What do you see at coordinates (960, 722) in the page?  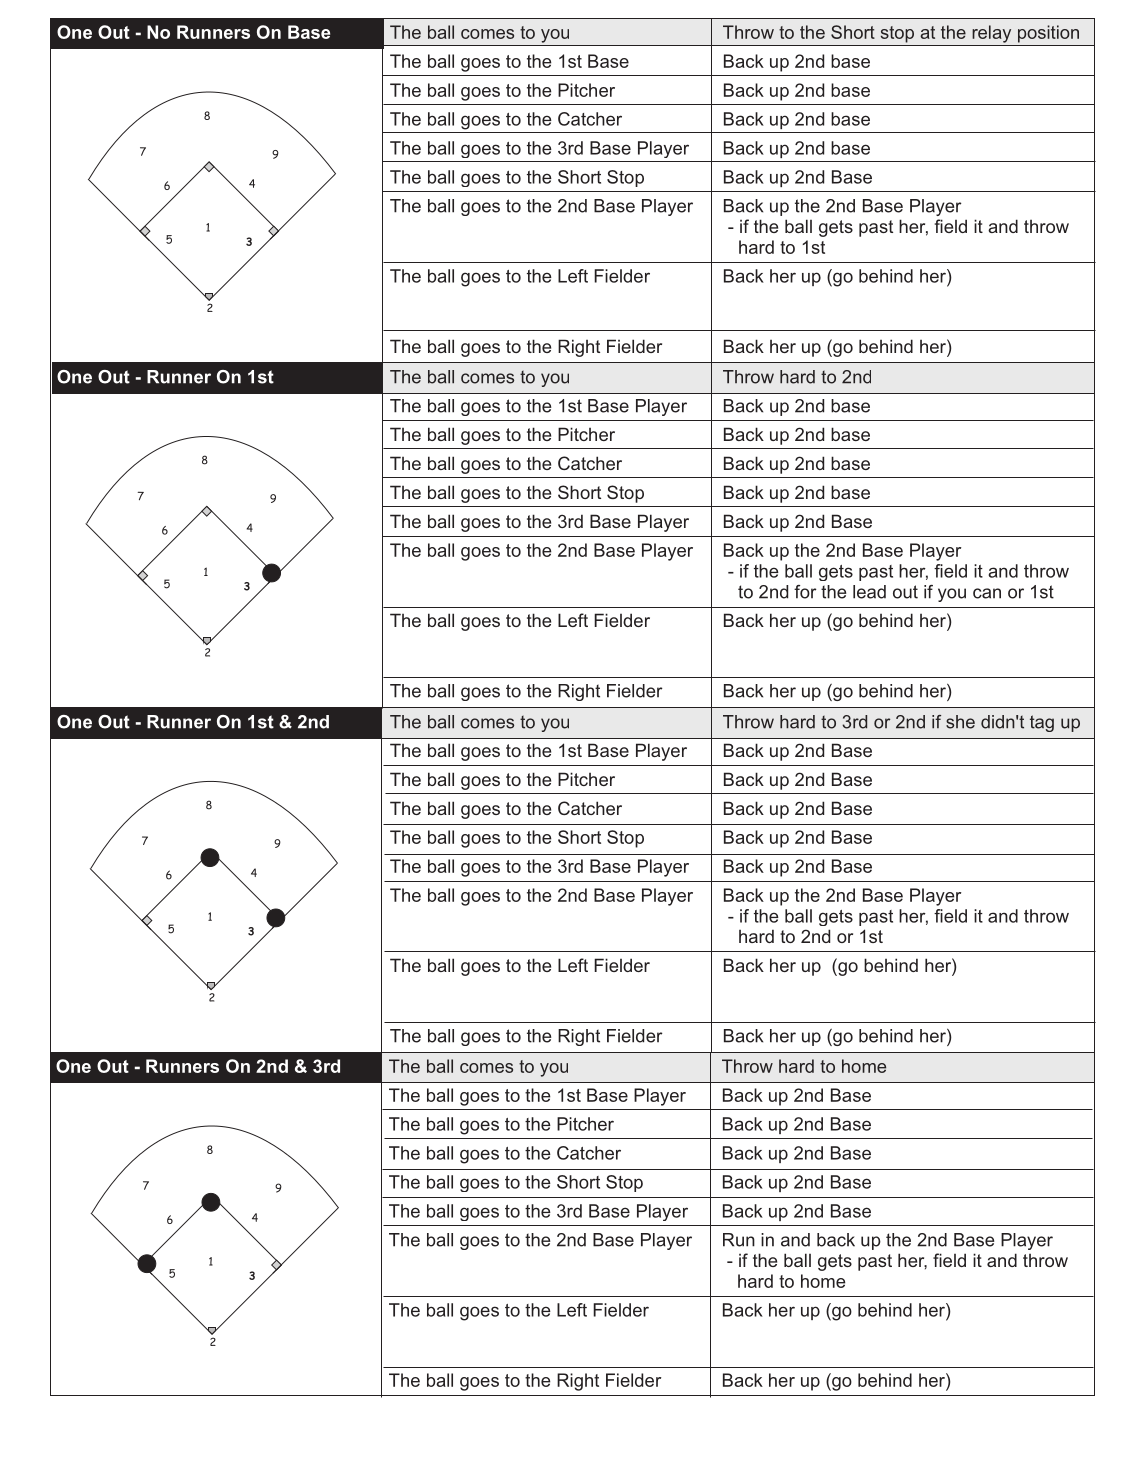 I see `she` at bounding box center [960, 722].
